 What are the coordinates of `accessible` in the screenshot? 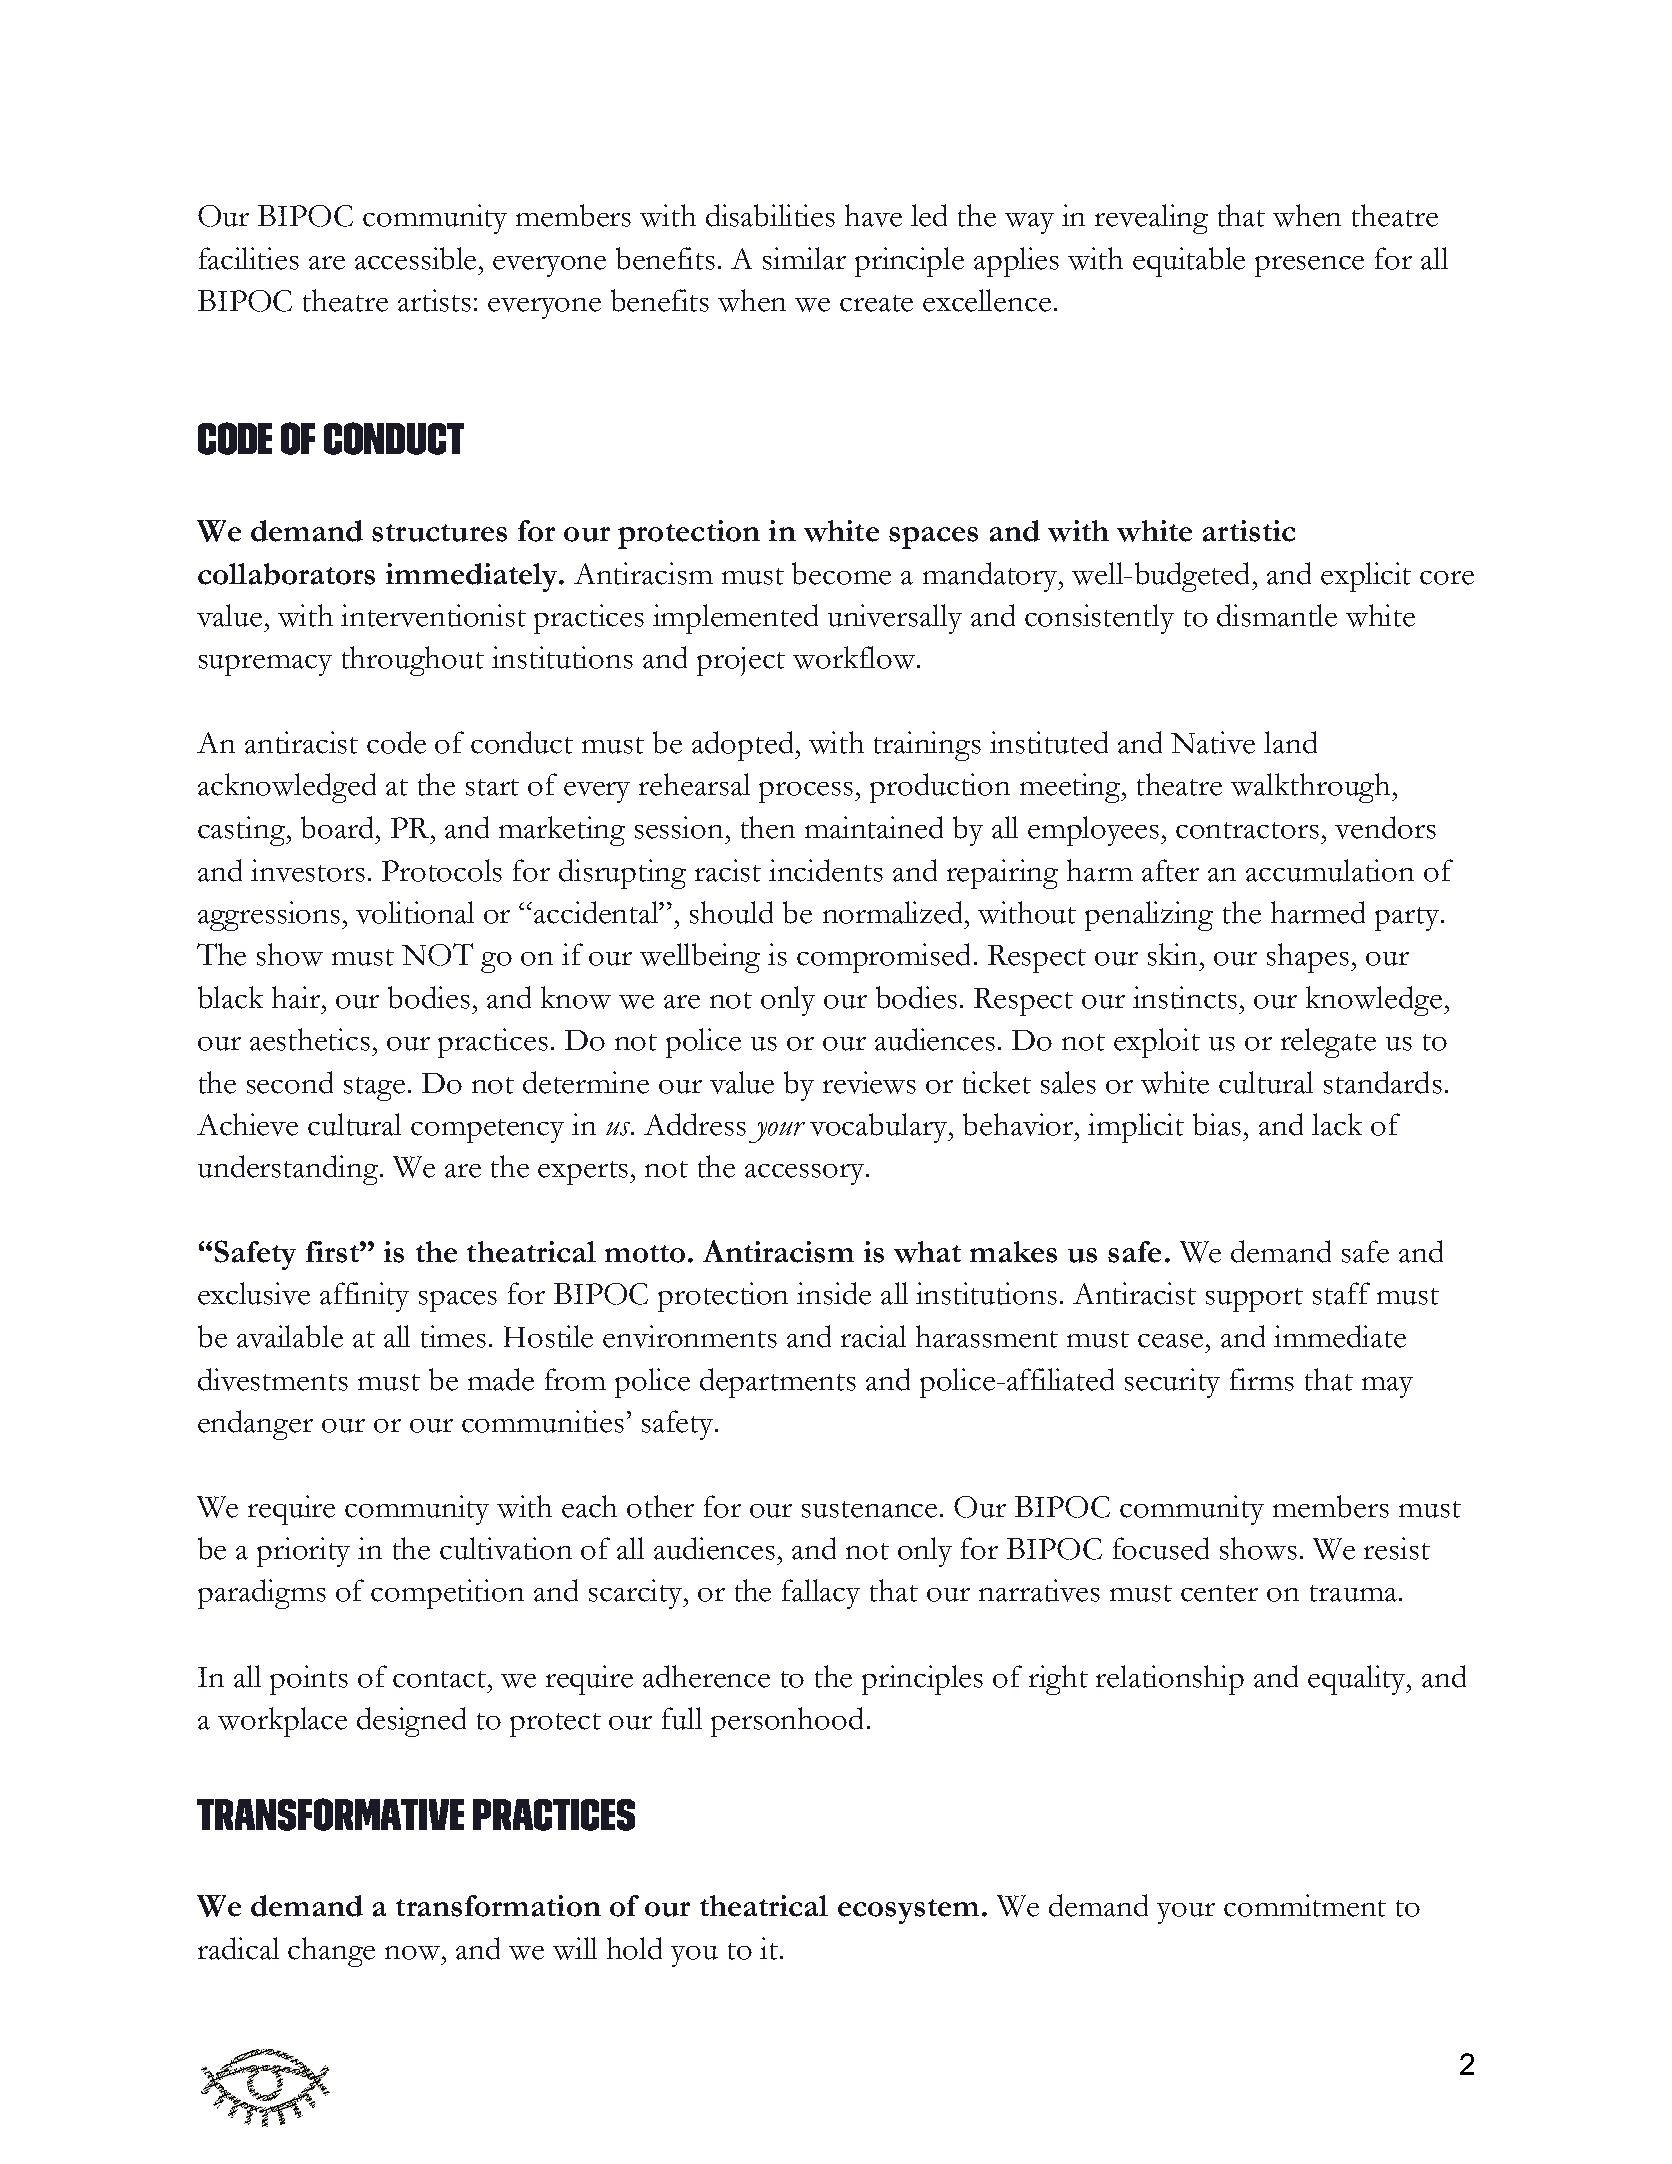 It's located at (417, 258).
